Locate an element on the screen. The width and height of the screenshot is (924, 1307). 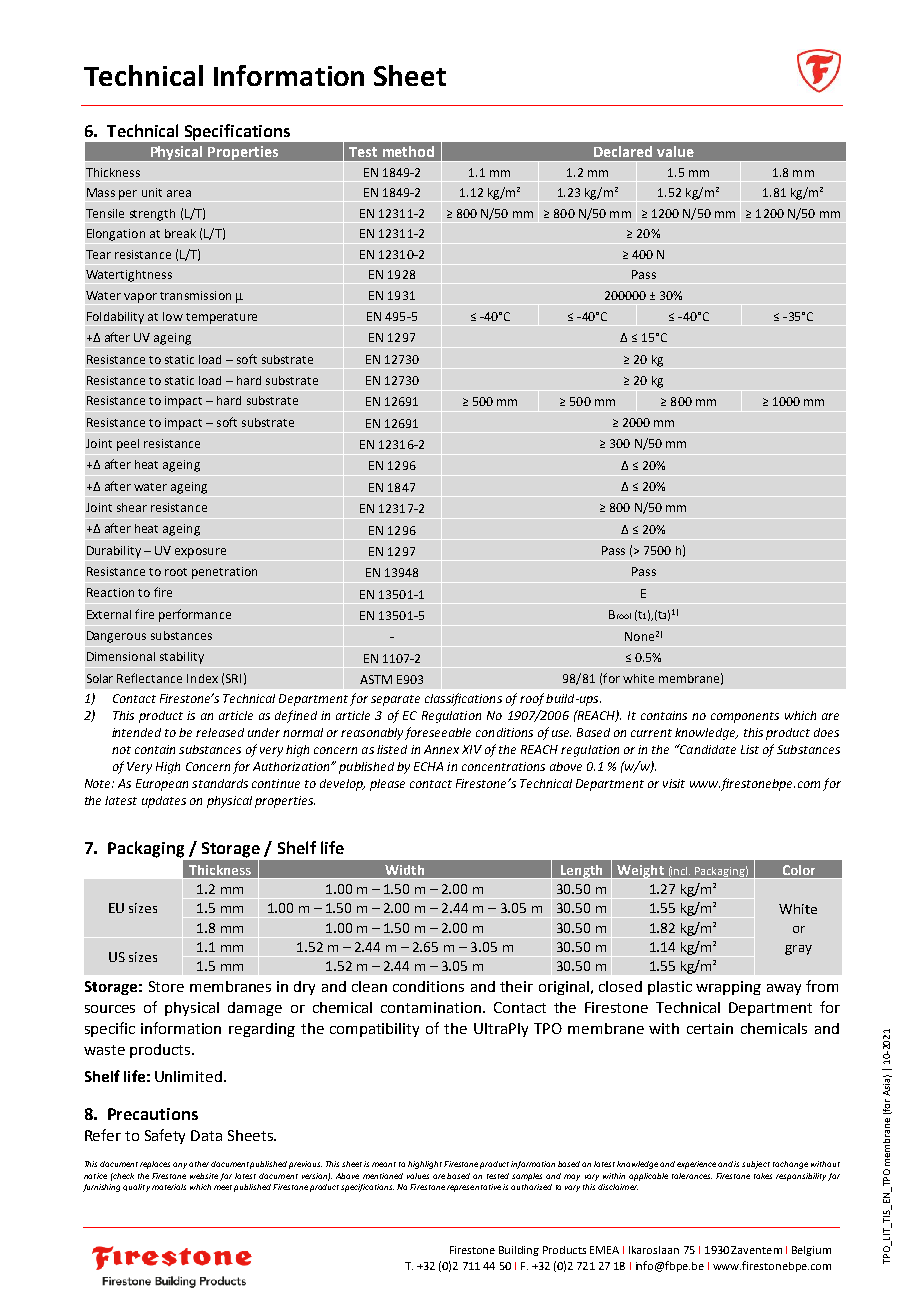
Store is located at coordinates (166, 986).
